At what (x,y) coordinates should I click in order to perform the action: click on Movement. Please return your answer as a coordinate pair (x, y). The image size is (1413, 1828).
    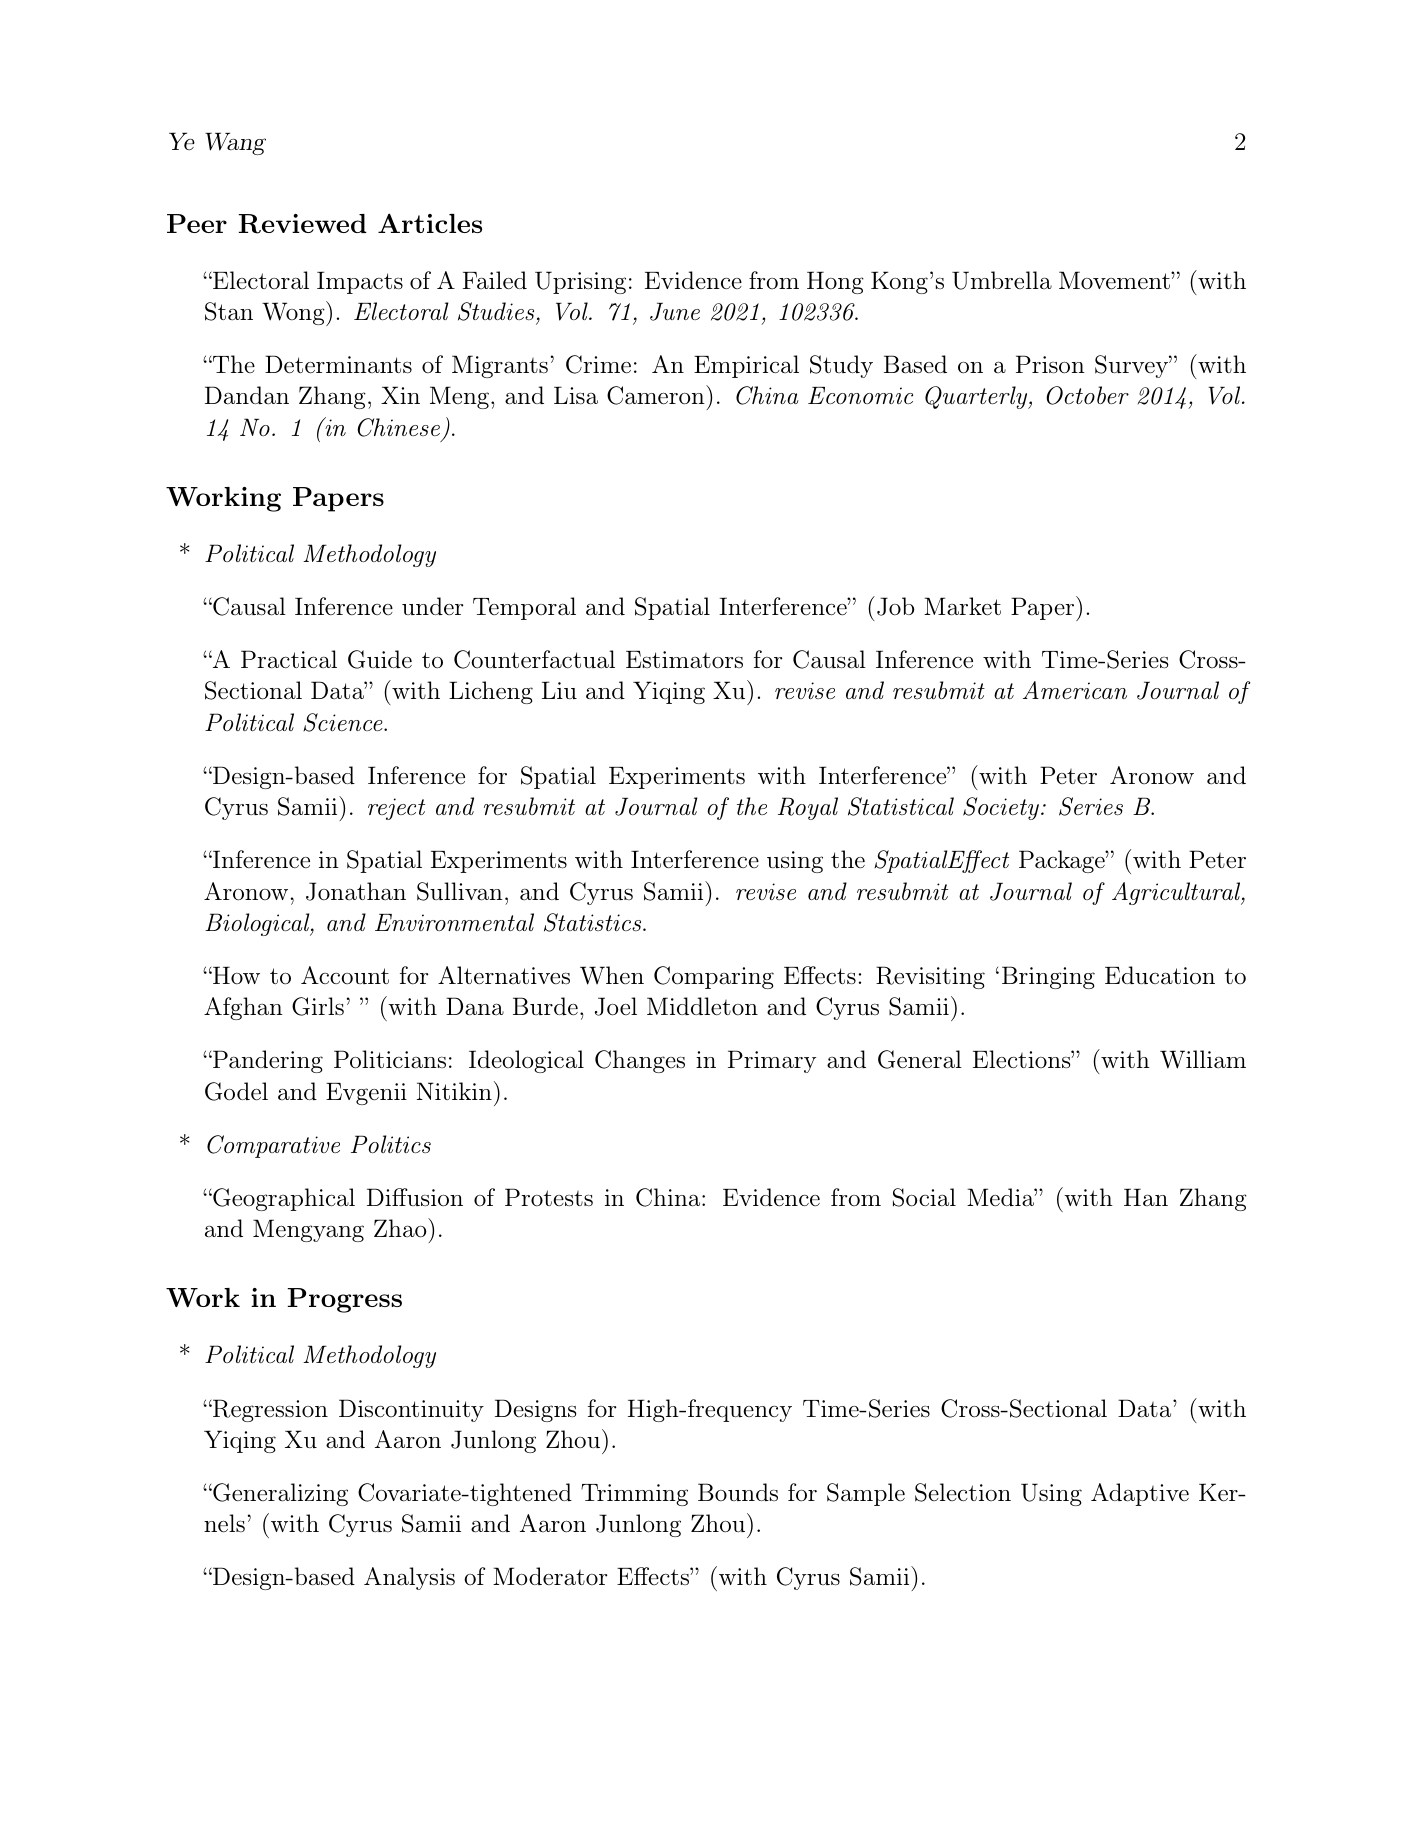
    Looking at the image, I should click on (1115, 280).
